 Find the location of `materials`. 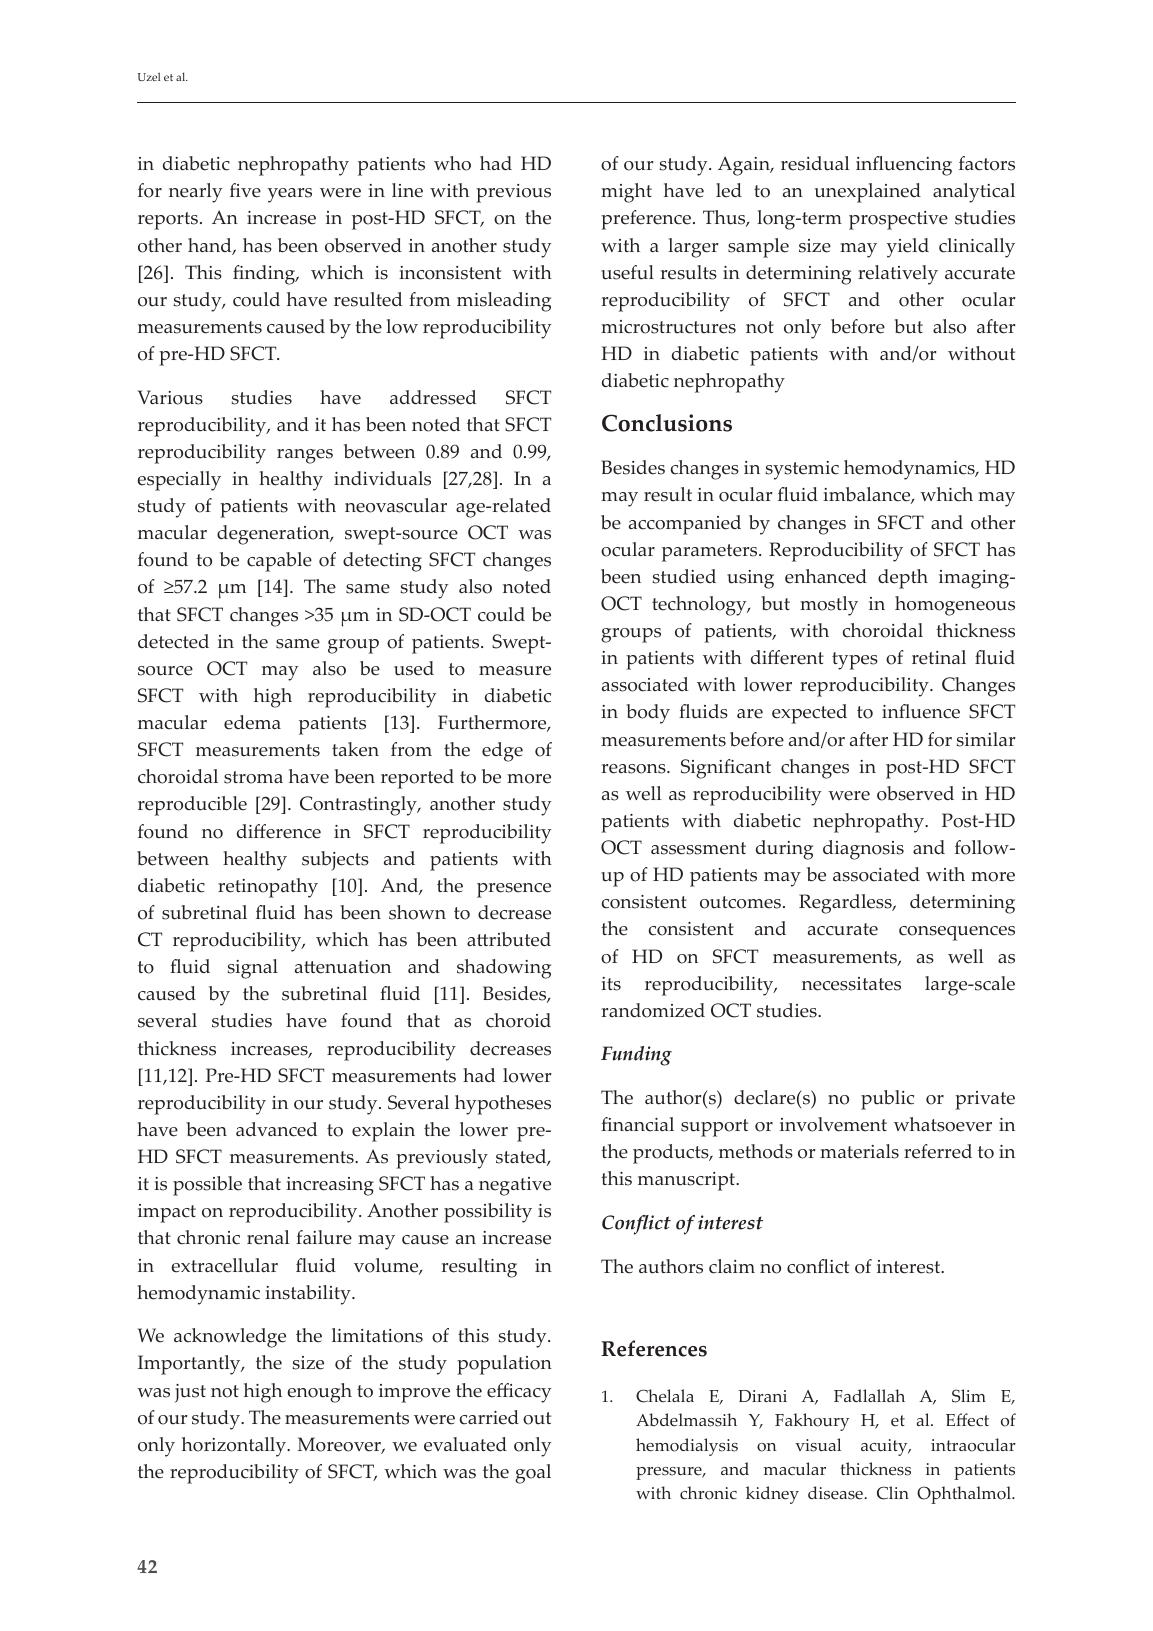

materials is located at coordinates (859, 1151).
